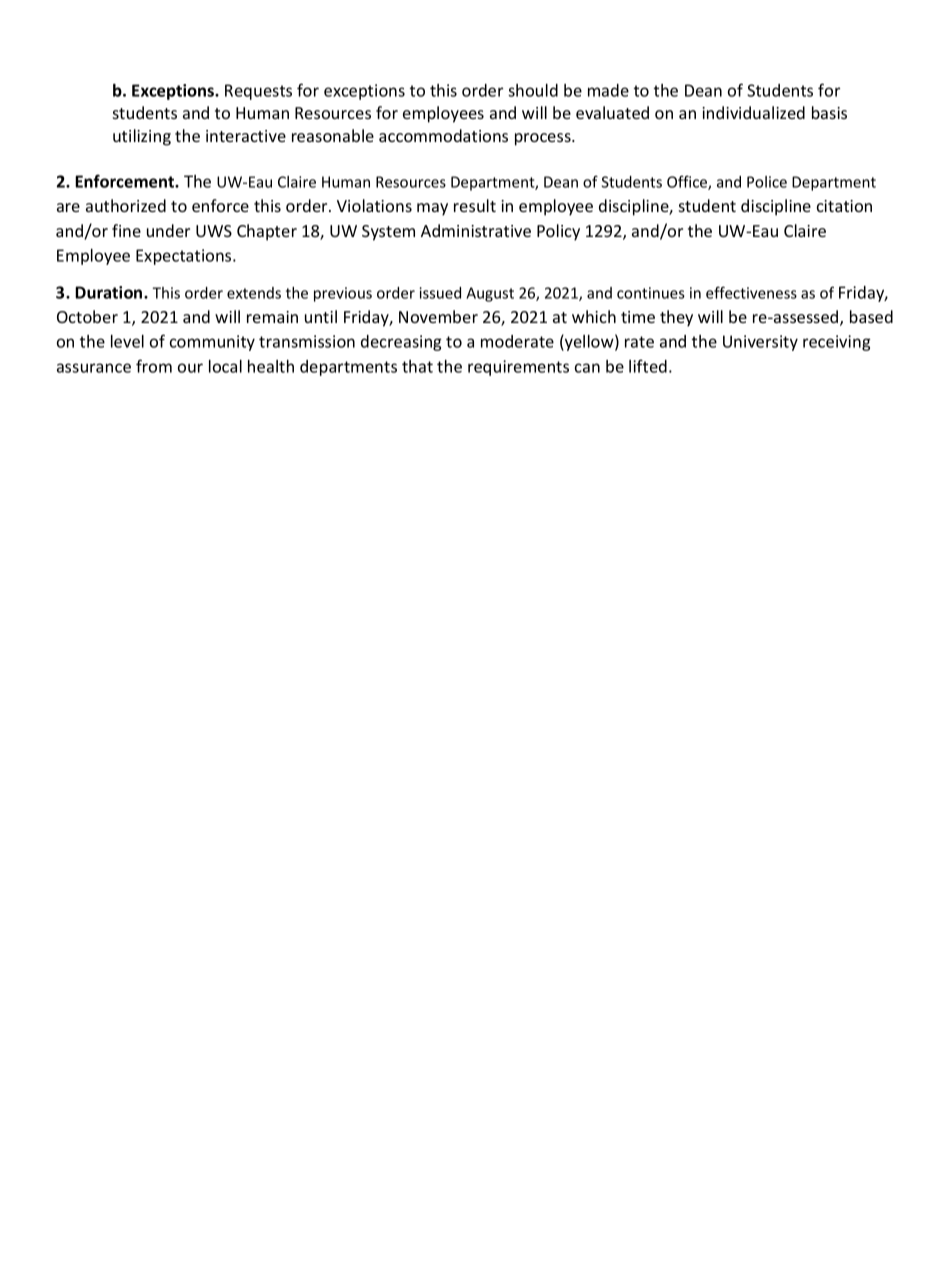  I want to click on Administrative, so click(476, 230).
